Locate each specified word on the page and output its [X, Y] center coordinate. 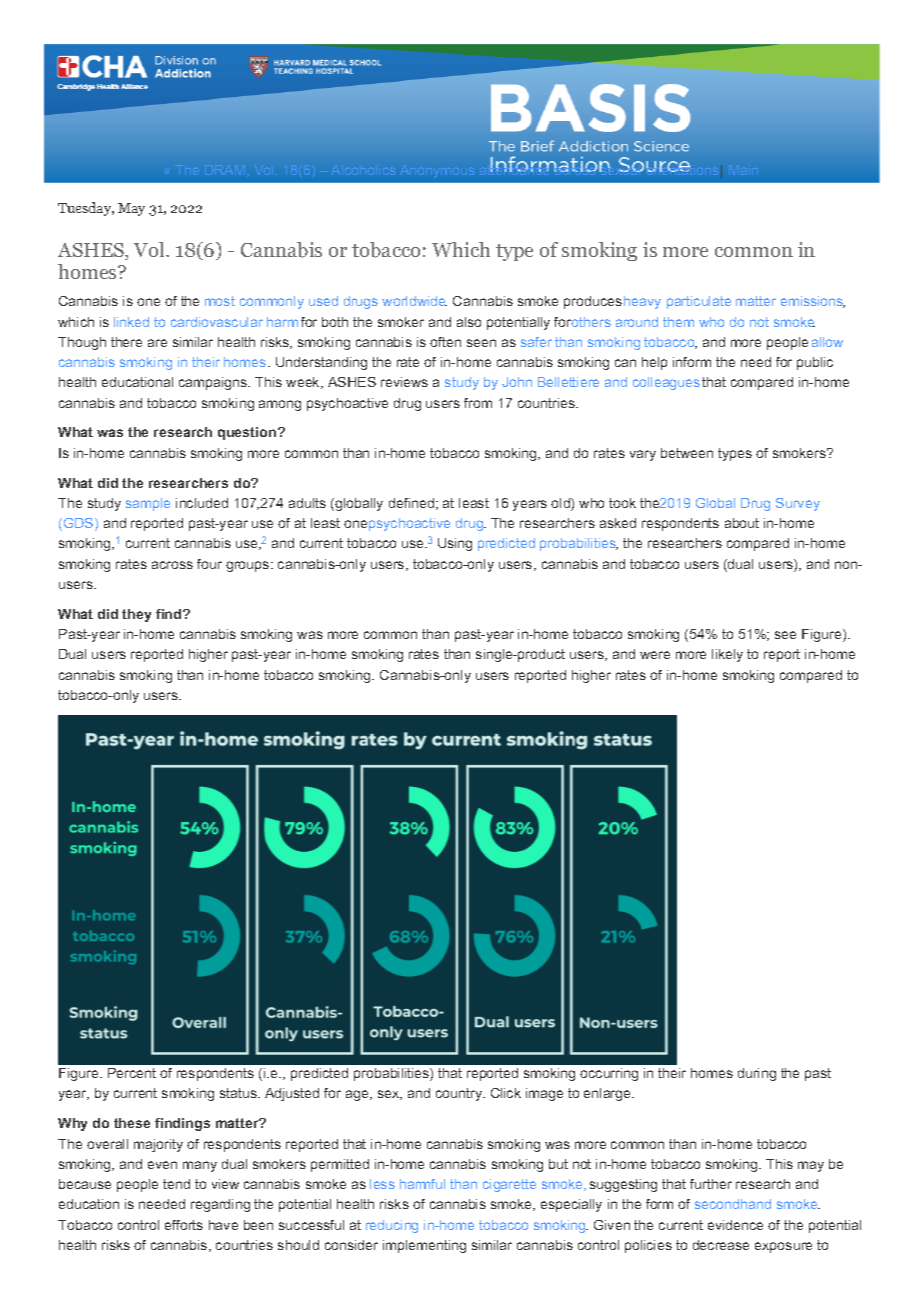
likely [727, 655]
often [445, 342]
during [757, 1074]
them [678, 322]
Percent [132, 1073]
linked [131, 322]
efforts [184, 1225]
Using [455, 544]
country [460, 1094]
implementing [424, 1246]
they [136, 615]
